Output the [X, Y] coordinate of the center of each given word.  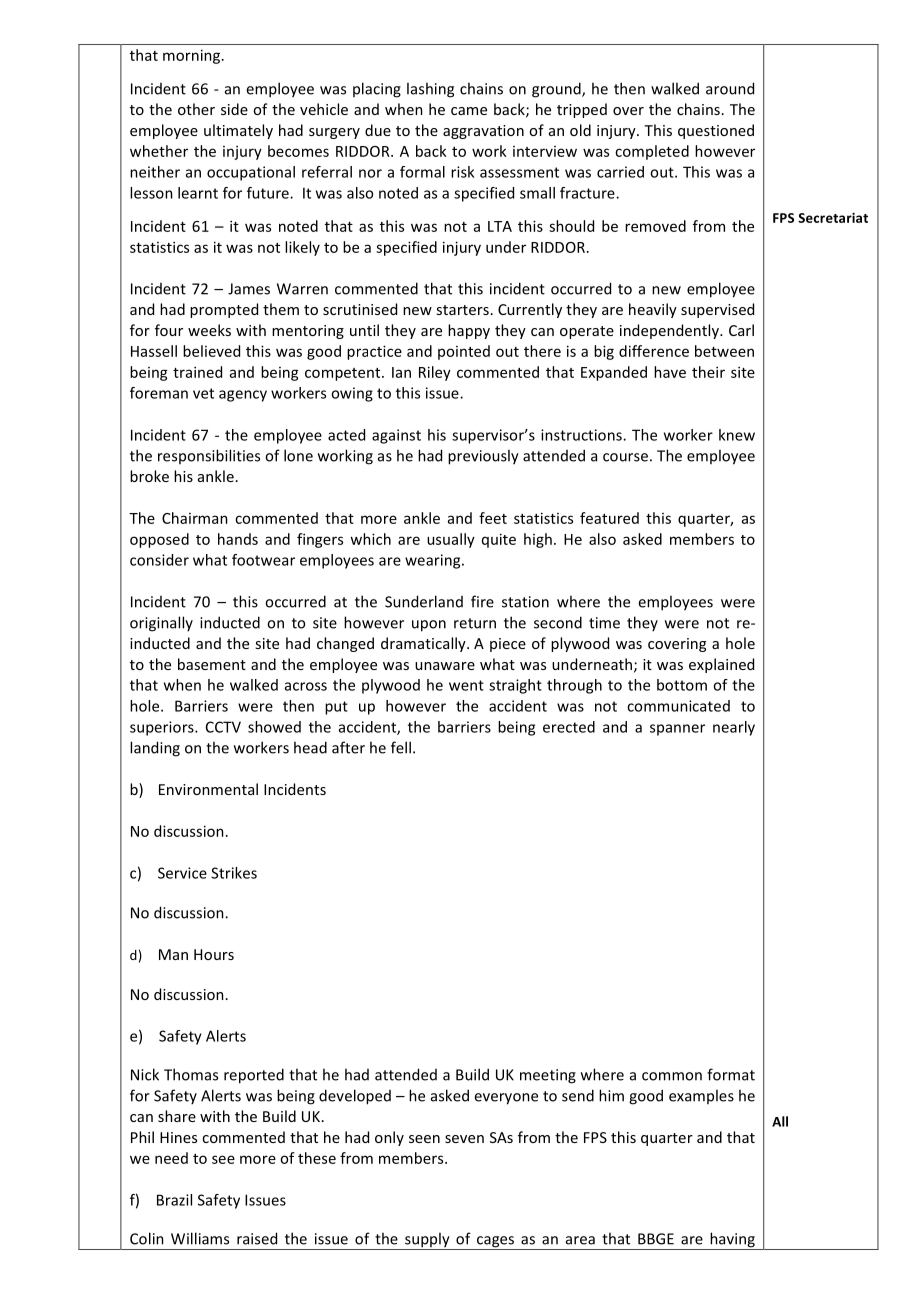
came [469, 111]
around [730, 88]
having [732, 1241]
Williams [200, 1238]
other [196, 109]
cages [495, 1243]
